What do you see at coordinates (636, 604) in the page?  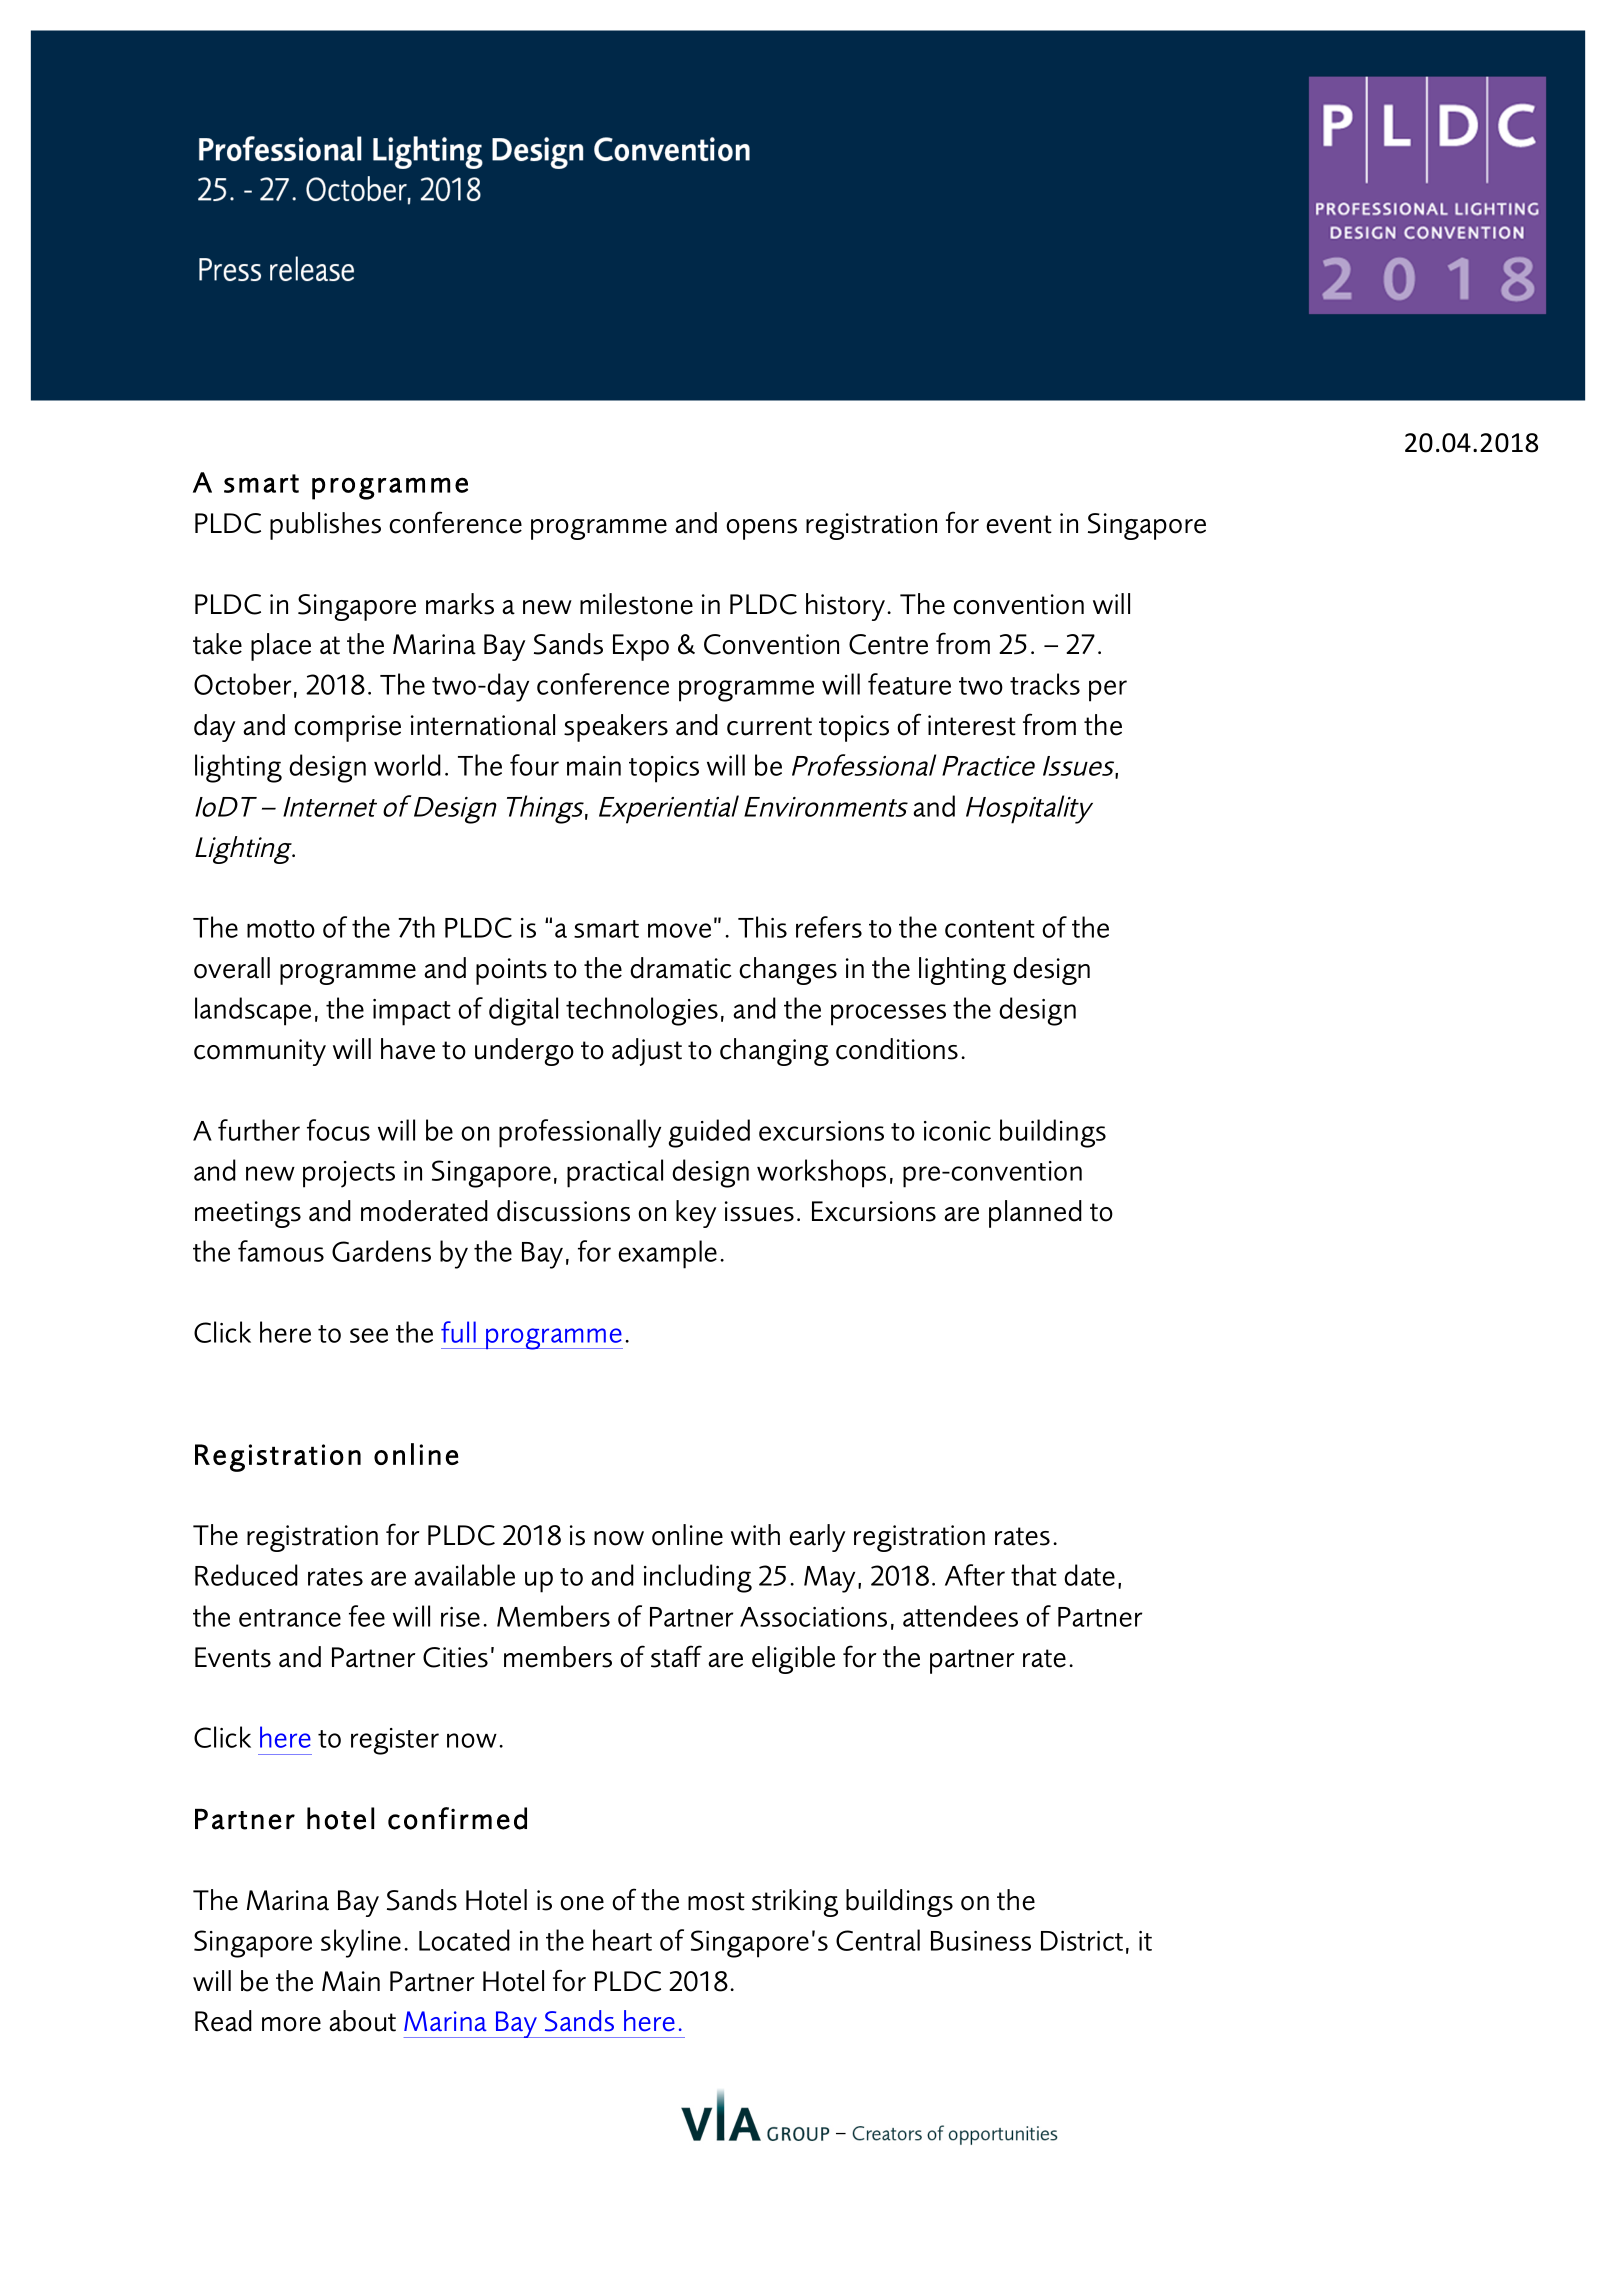 I see `milestone` at bounding box center [636, 604].
